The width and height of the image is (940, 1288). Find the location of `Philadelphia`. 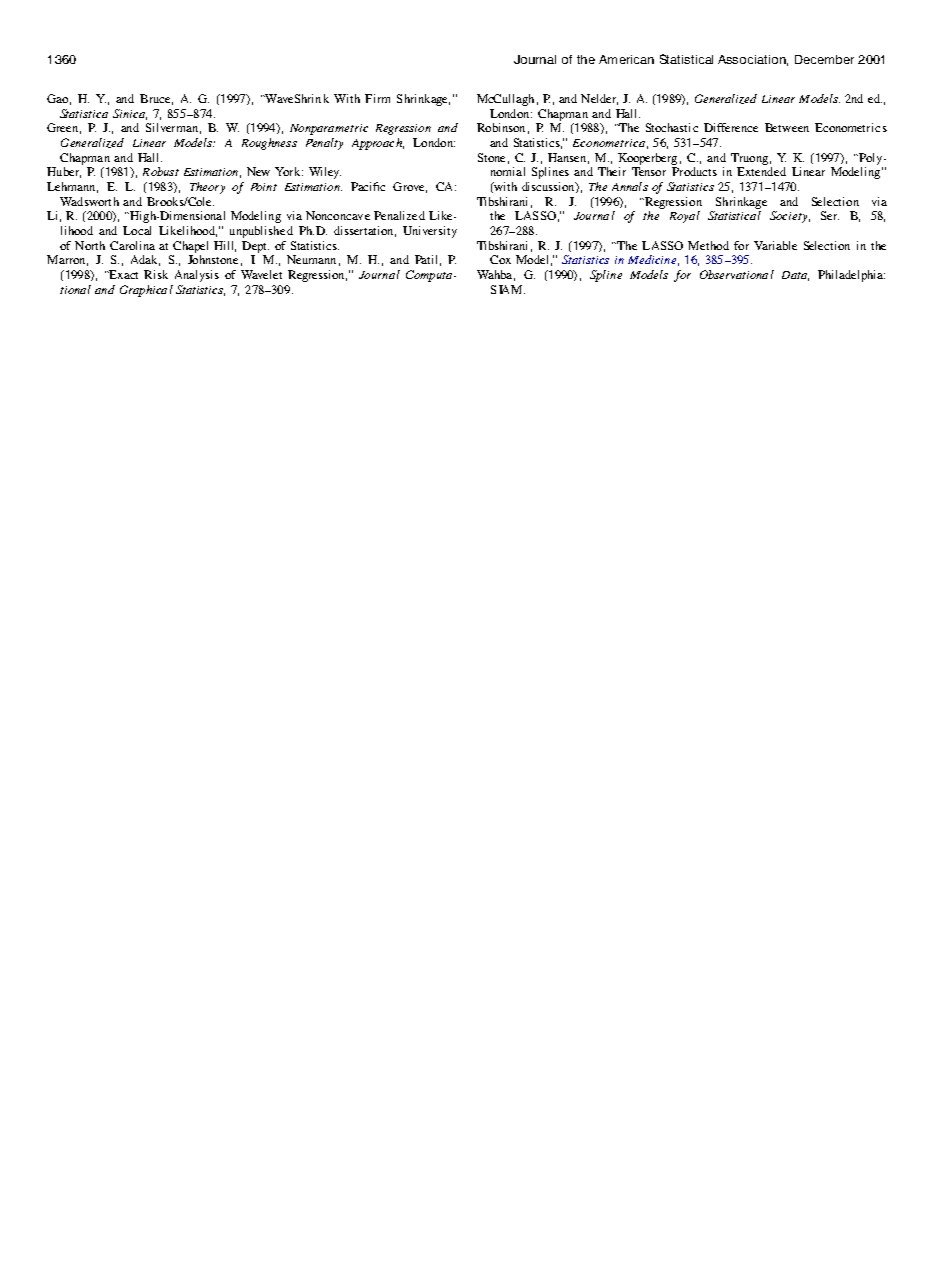

Philadelphia is located at coordinates (851, 276).
